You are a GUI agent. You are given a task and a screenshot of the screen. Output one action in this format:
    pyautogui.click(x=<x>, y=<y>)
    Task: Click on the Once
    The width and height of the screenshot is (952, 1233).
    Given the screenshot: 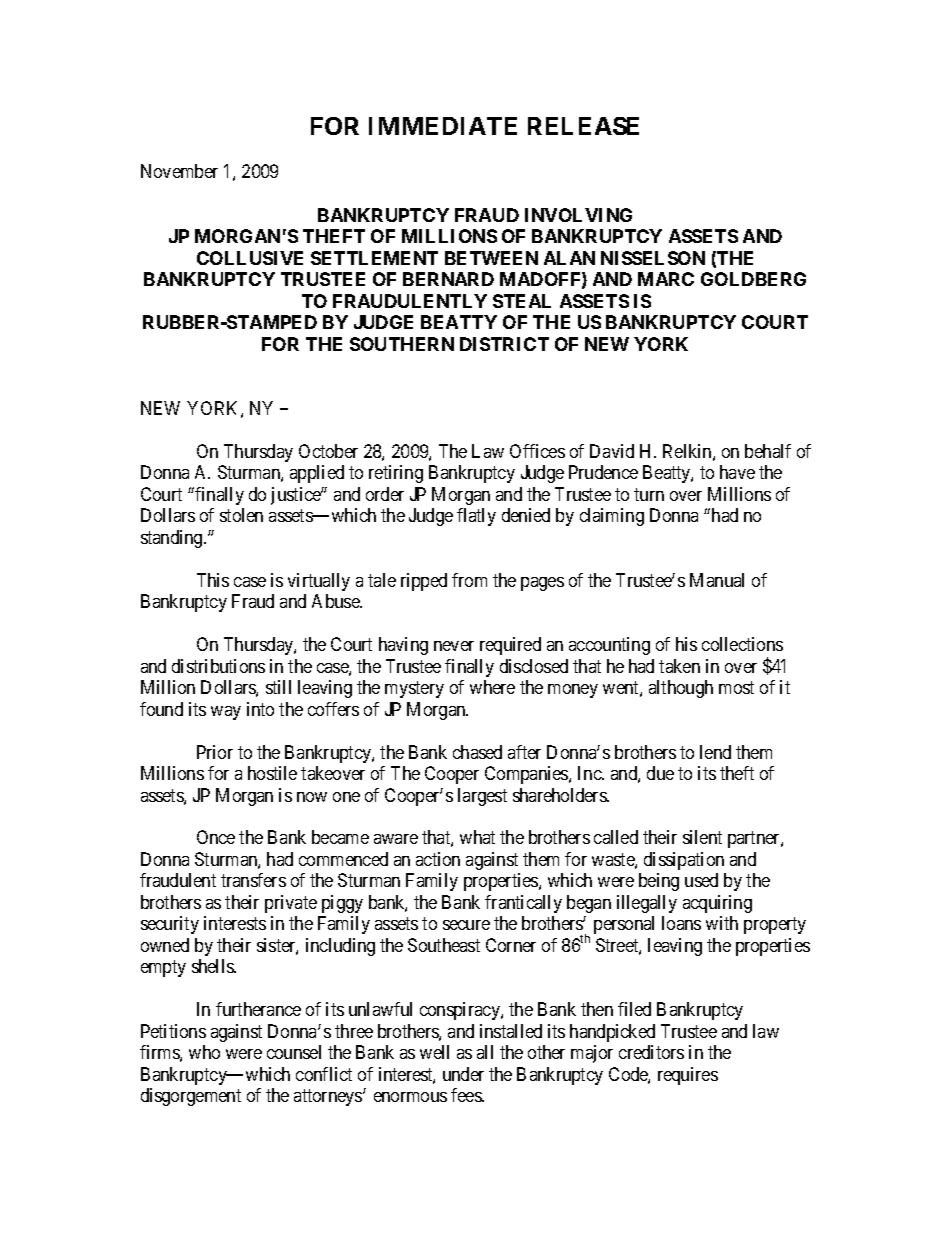 What is the action you would take?
    pyautogui.click(x=216, y=837)
